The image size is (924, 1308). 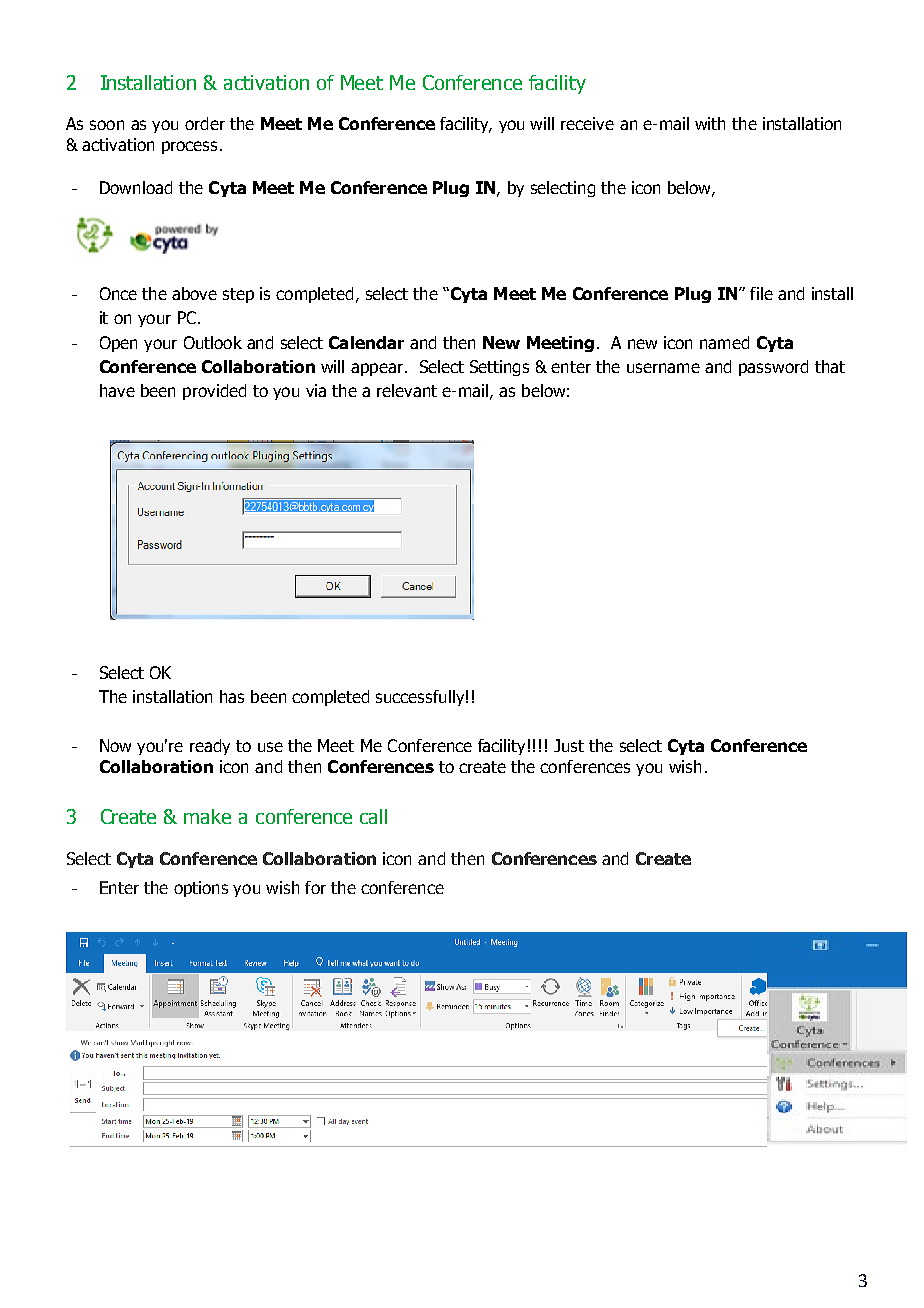 I want to click on password, so click(x=773, y=368).
